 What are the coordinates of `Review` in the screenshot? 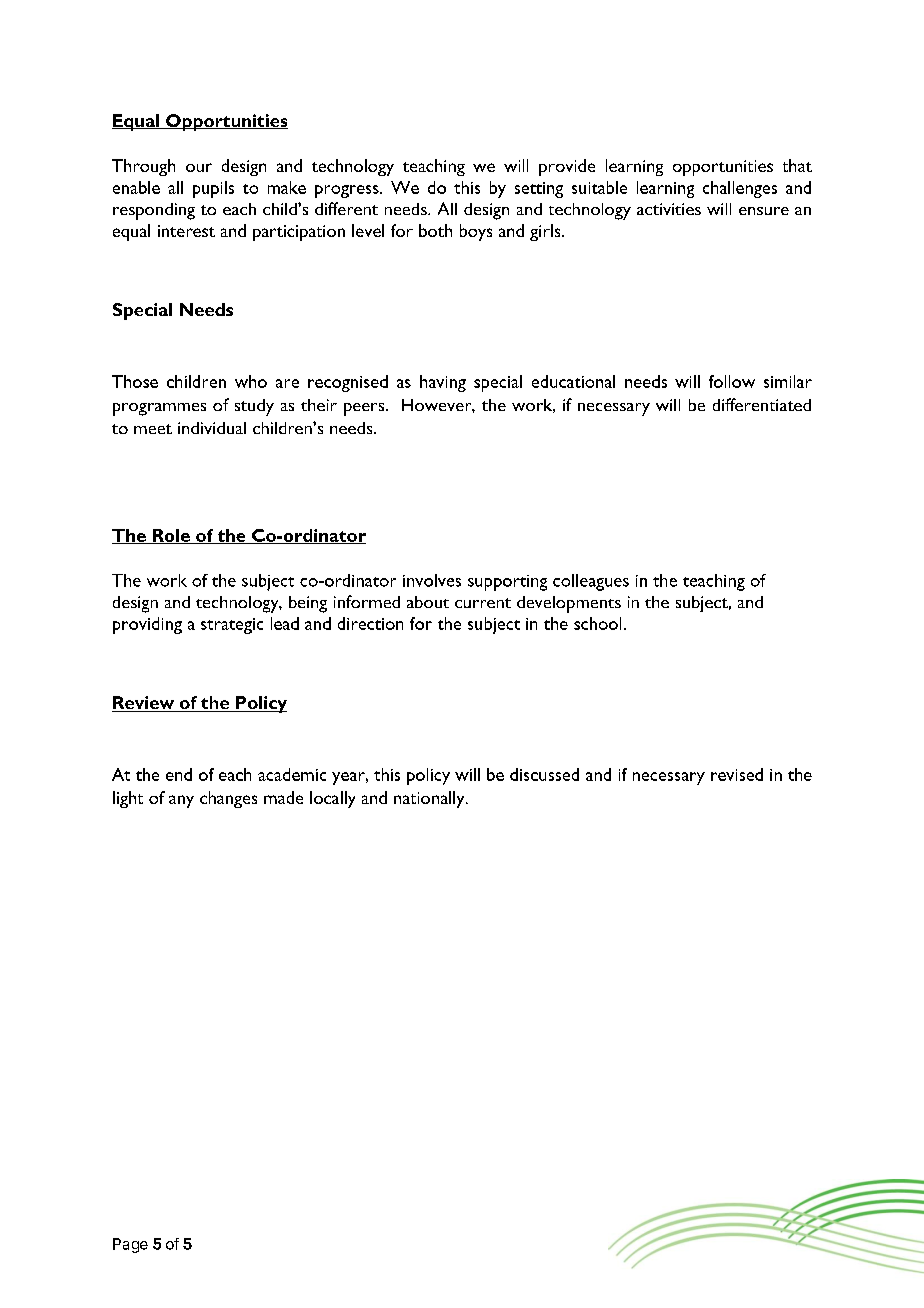 It's located at (144, 704).
